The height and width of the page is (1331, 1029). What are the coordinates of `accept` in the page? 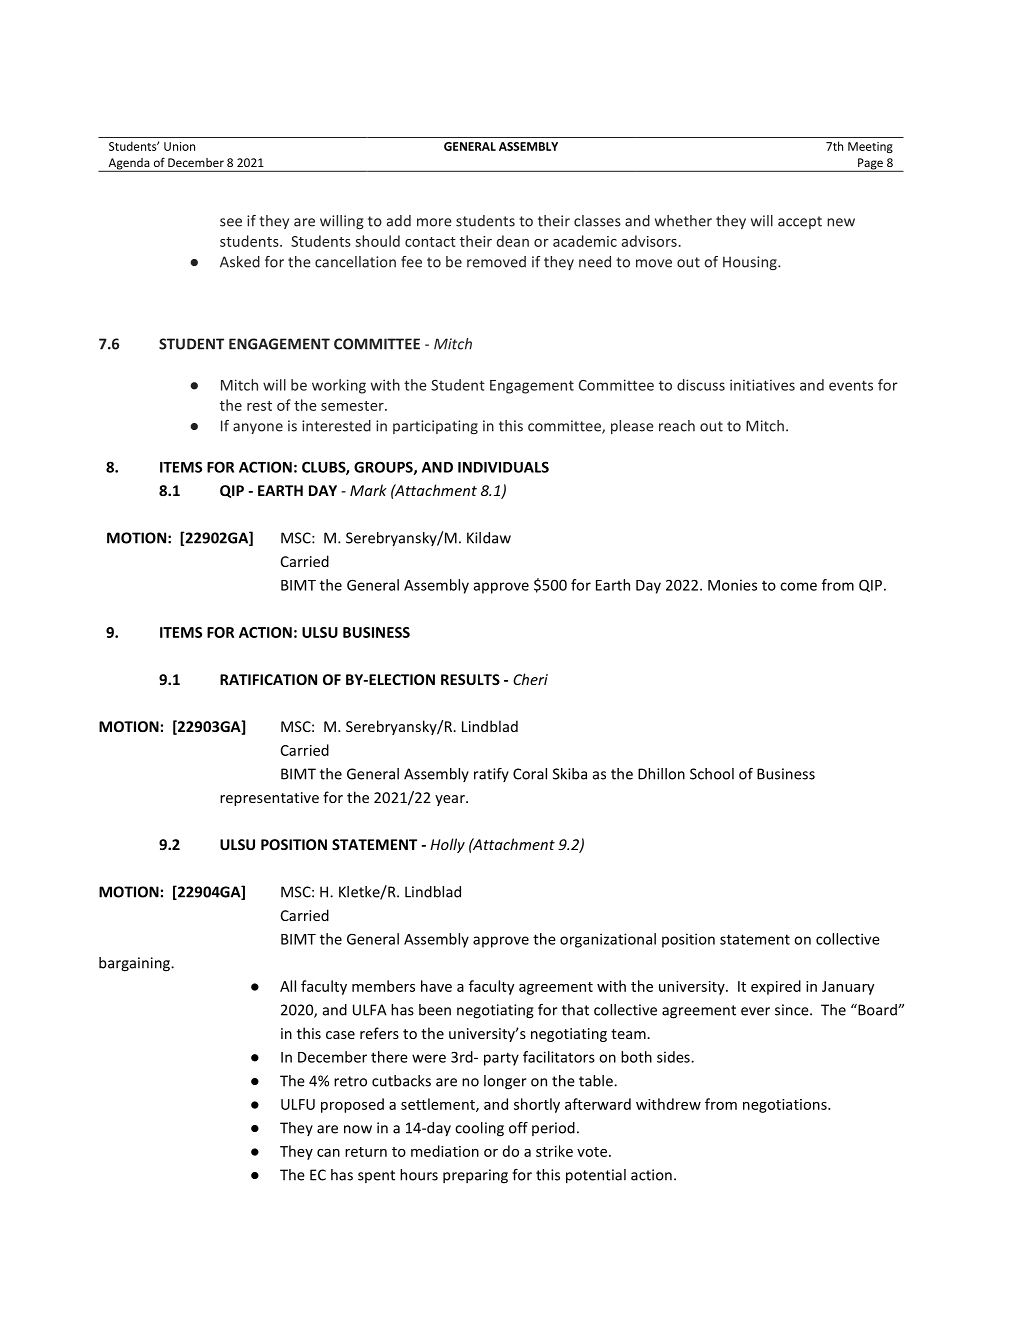 It's located at (800, 222).
